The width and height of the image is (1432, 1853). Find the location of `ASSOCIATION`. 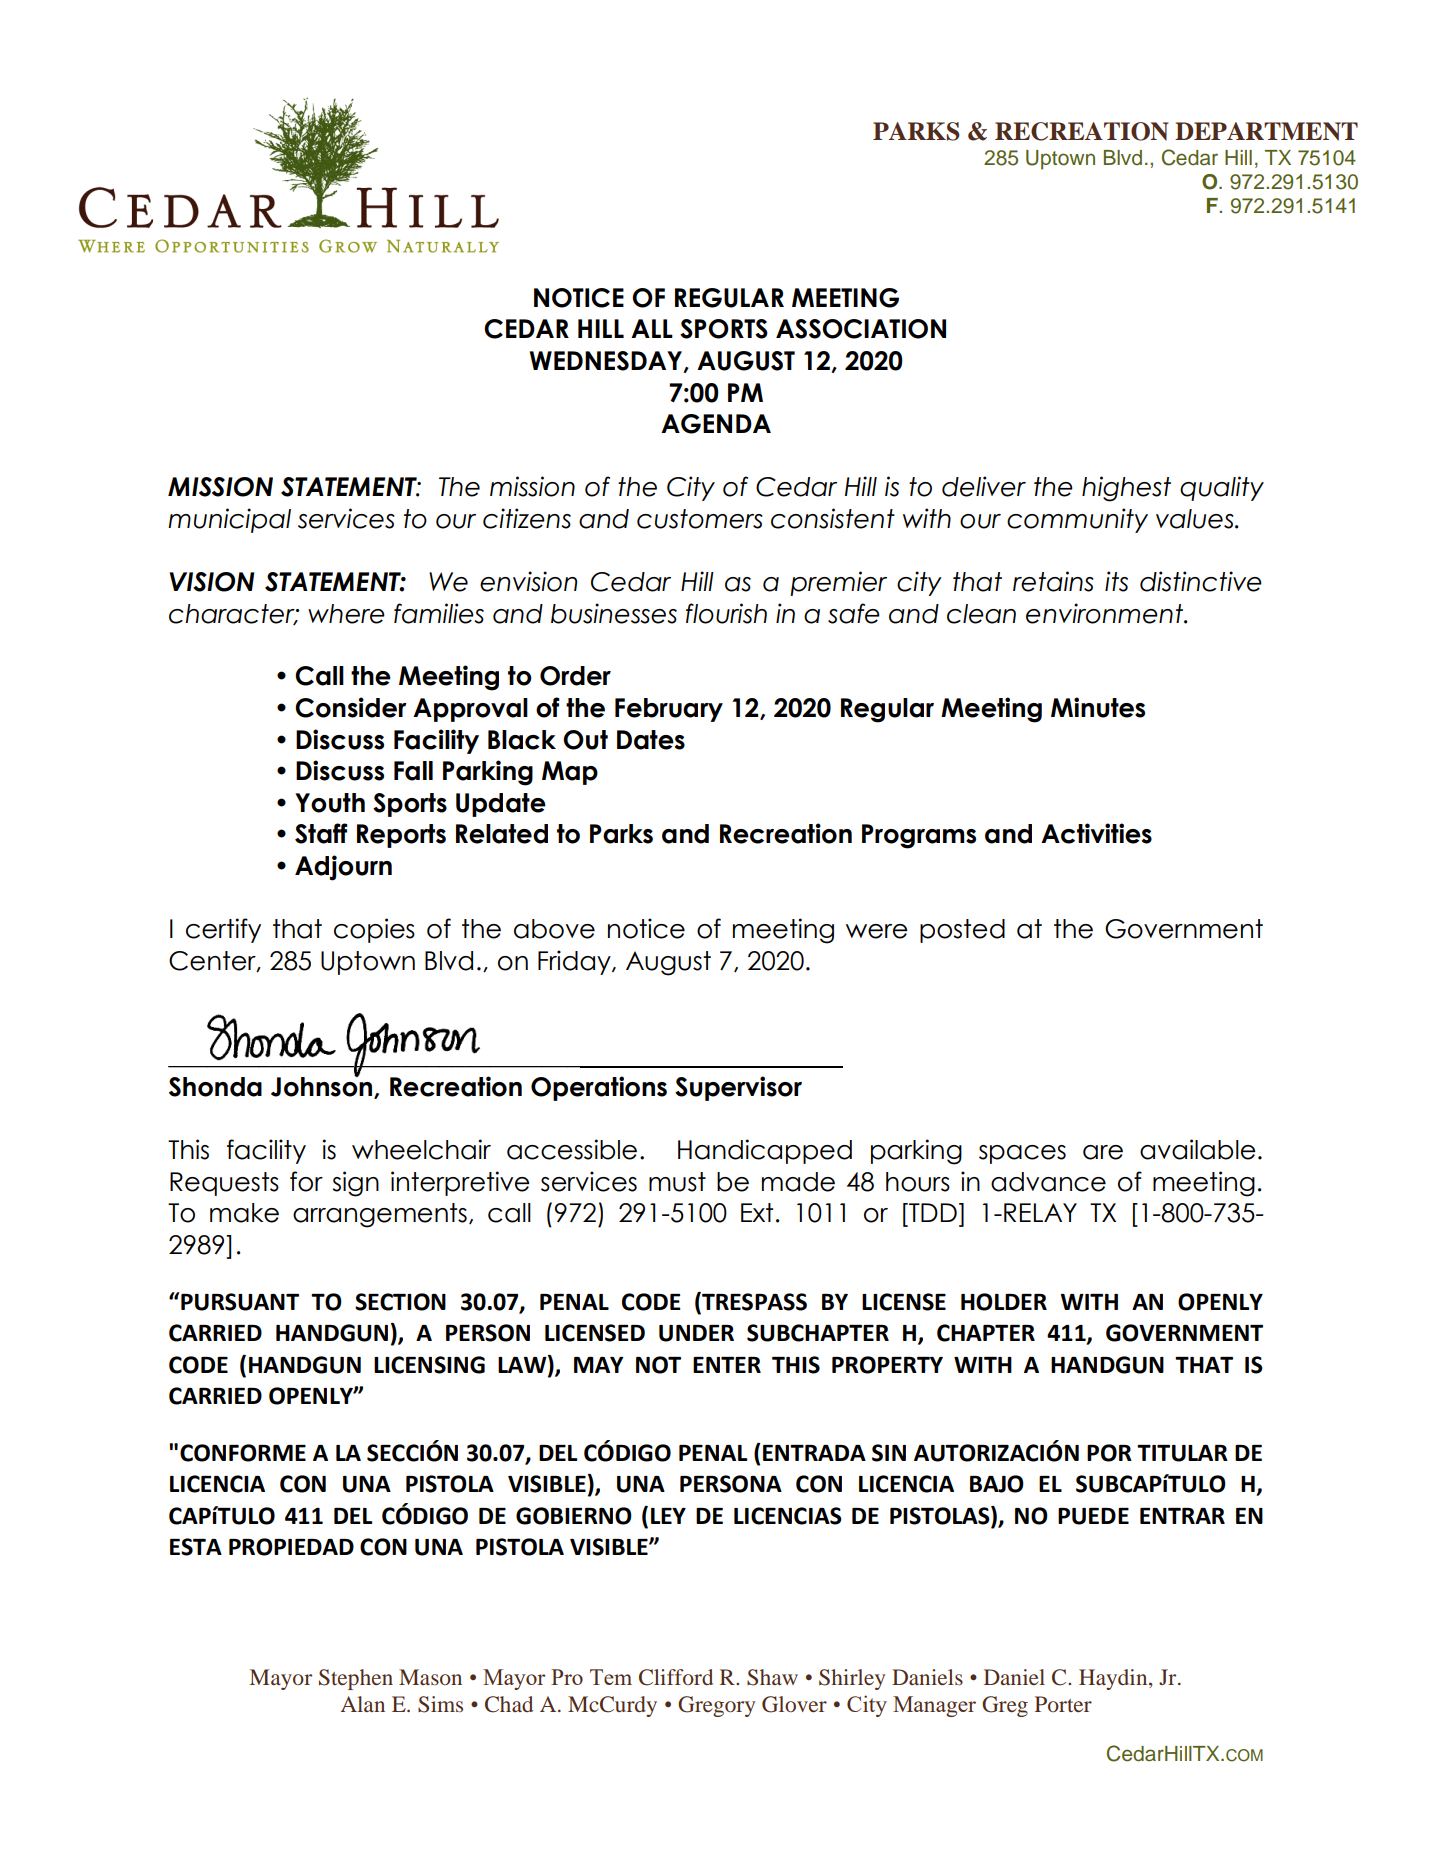

ASSOCIATION is located at coordinates (861, 329).
